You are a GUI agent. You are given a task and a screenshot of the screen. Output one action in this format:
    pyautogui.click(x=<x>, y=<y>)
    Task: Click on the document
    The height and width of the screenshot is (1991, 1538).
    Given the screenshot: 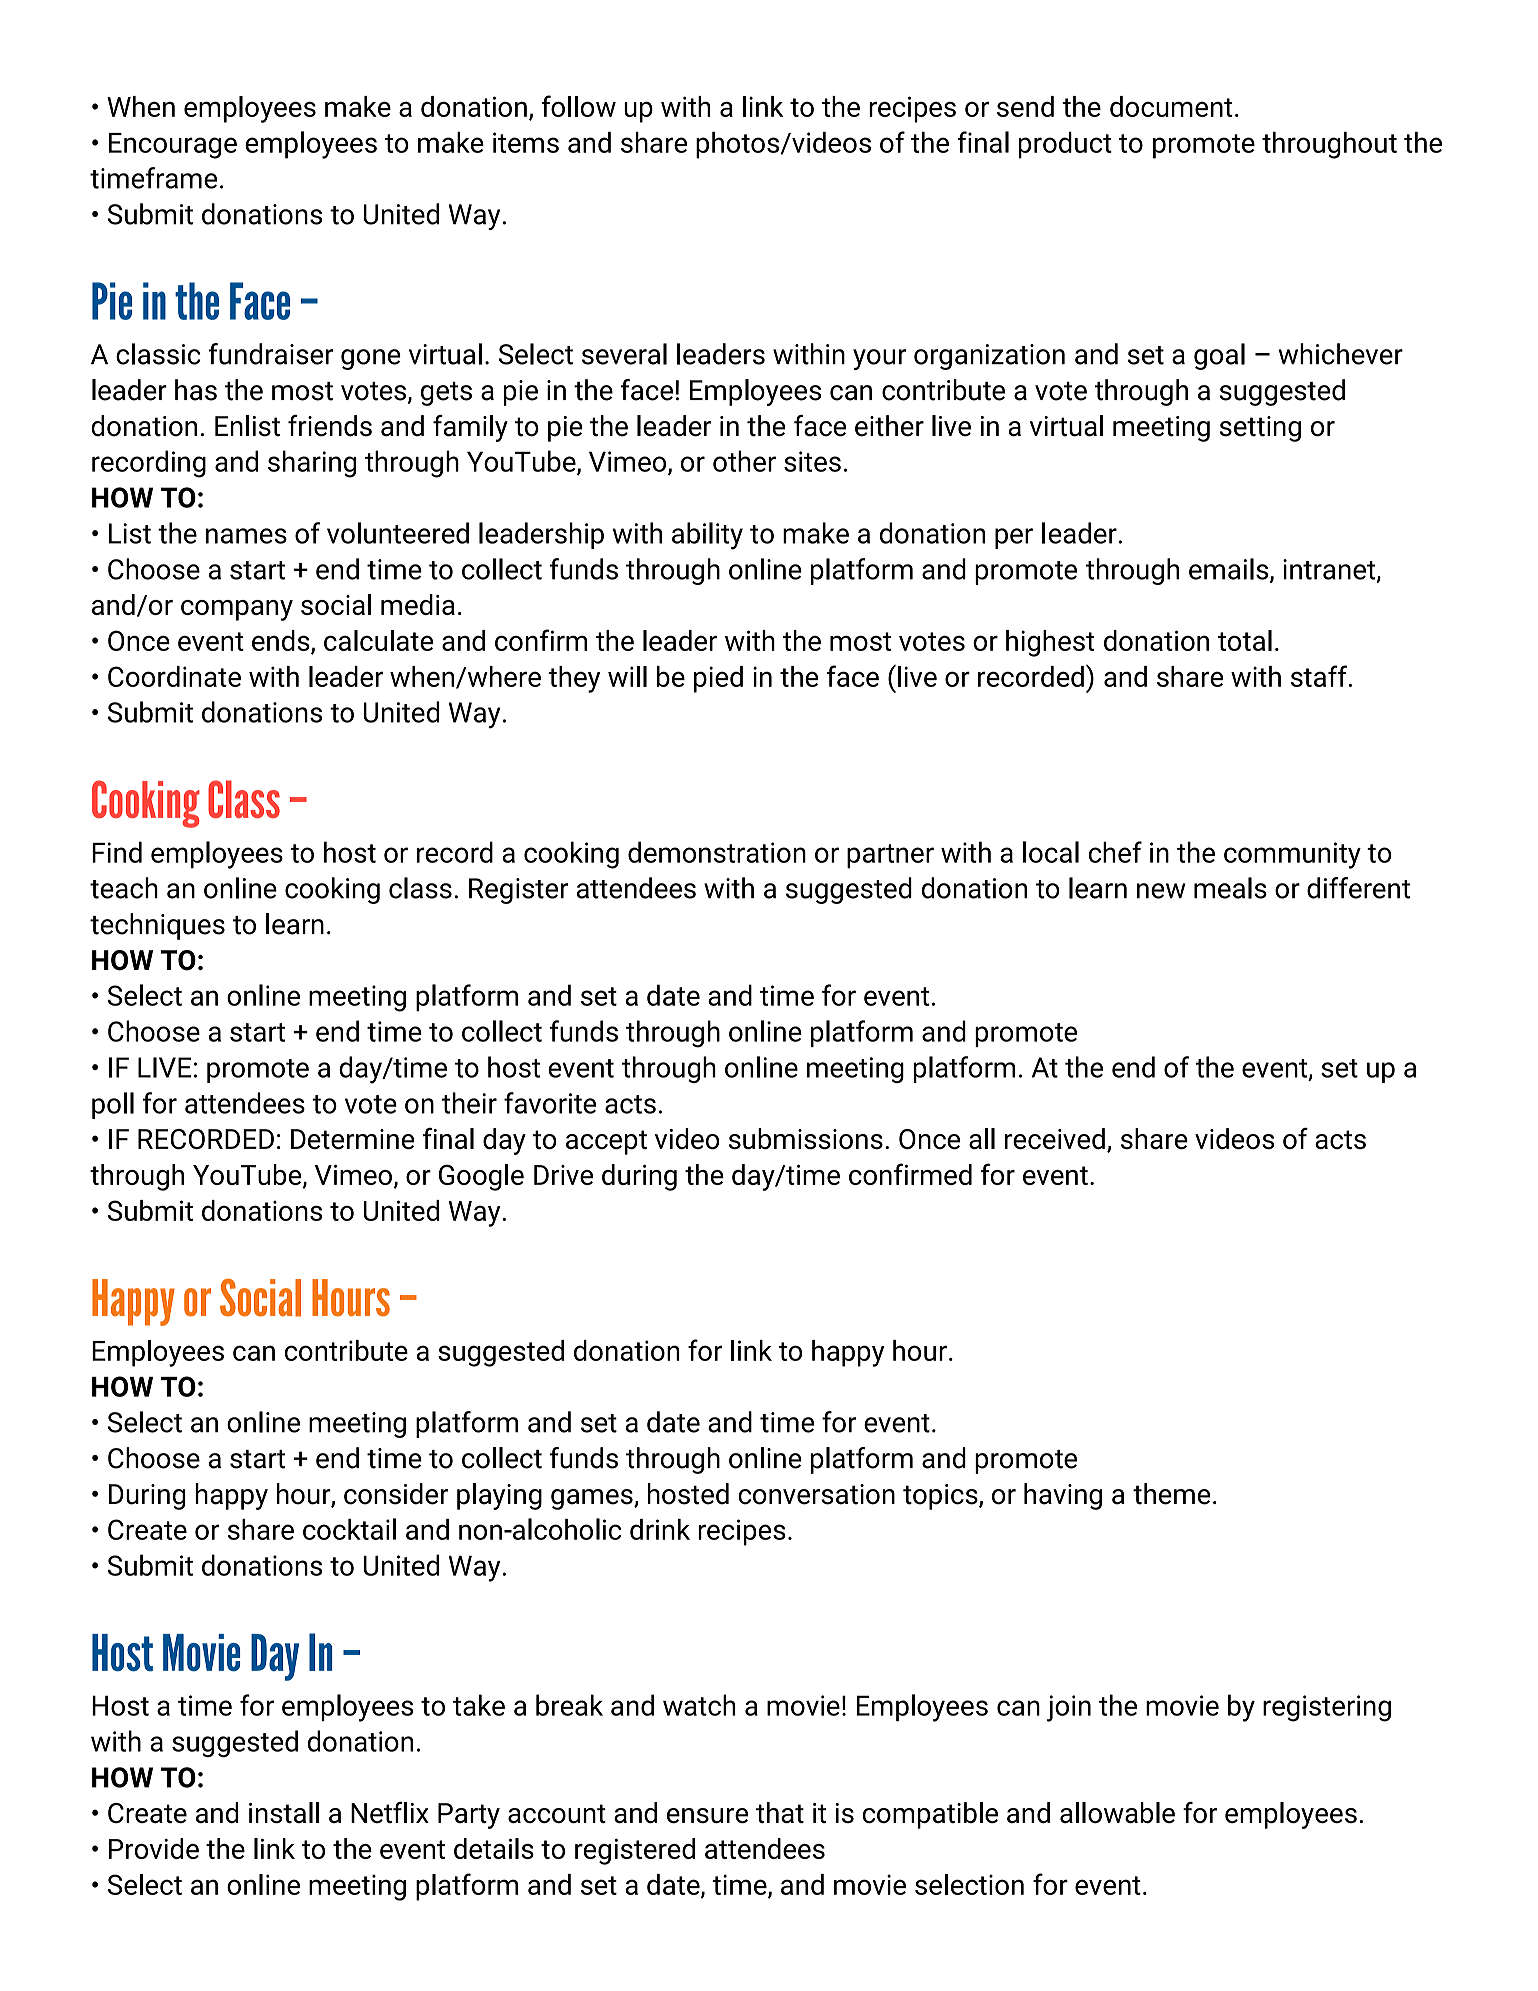 What is the action you would take?
    pyautogui.click(x=1171, y=106)
